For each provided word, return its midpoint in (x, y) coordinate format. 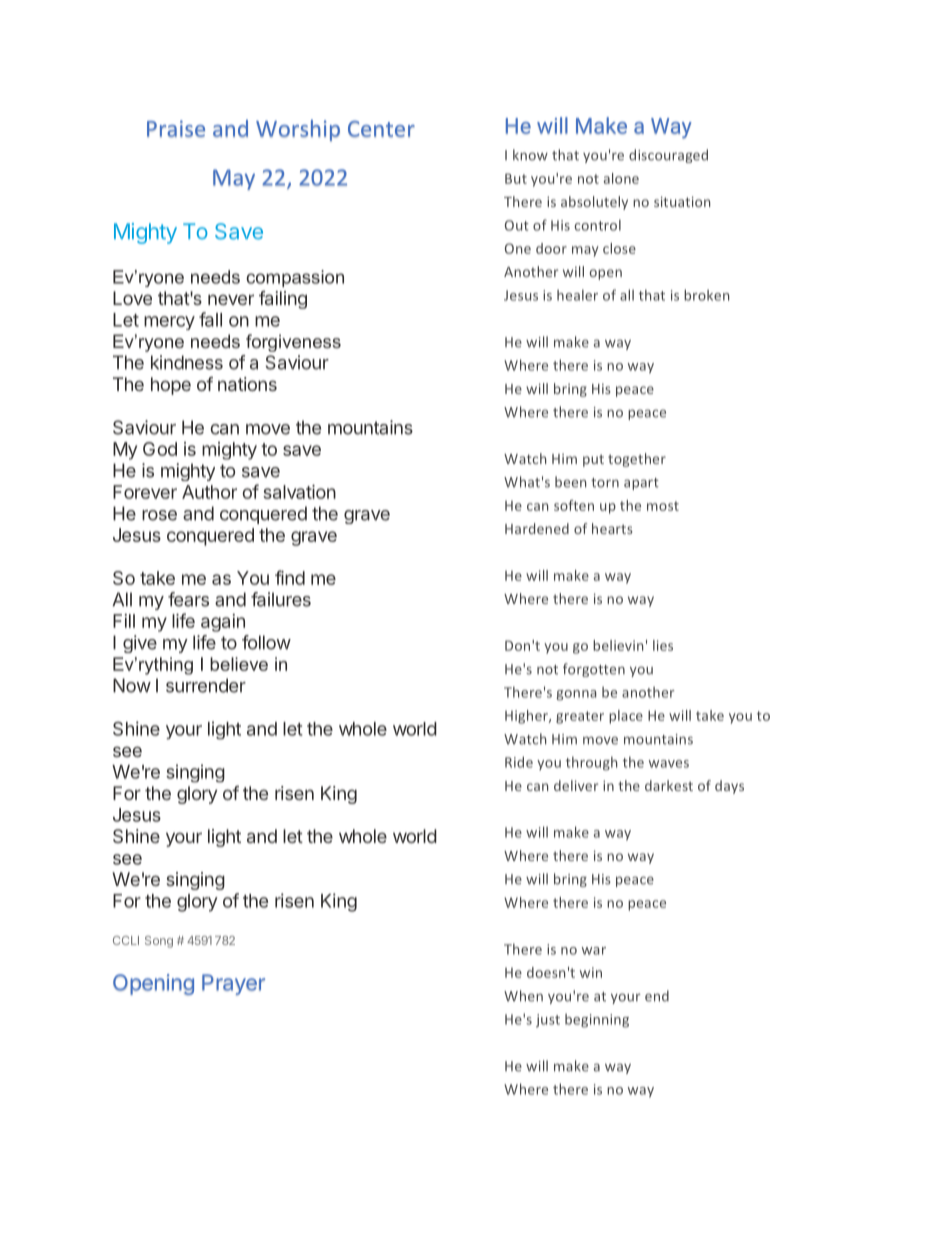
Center (381, 129)
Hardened (537, 528)
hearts (612, 528)
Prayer (233, 984)
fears (188, 599)
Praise (176, 128)
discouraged (668, 156)
